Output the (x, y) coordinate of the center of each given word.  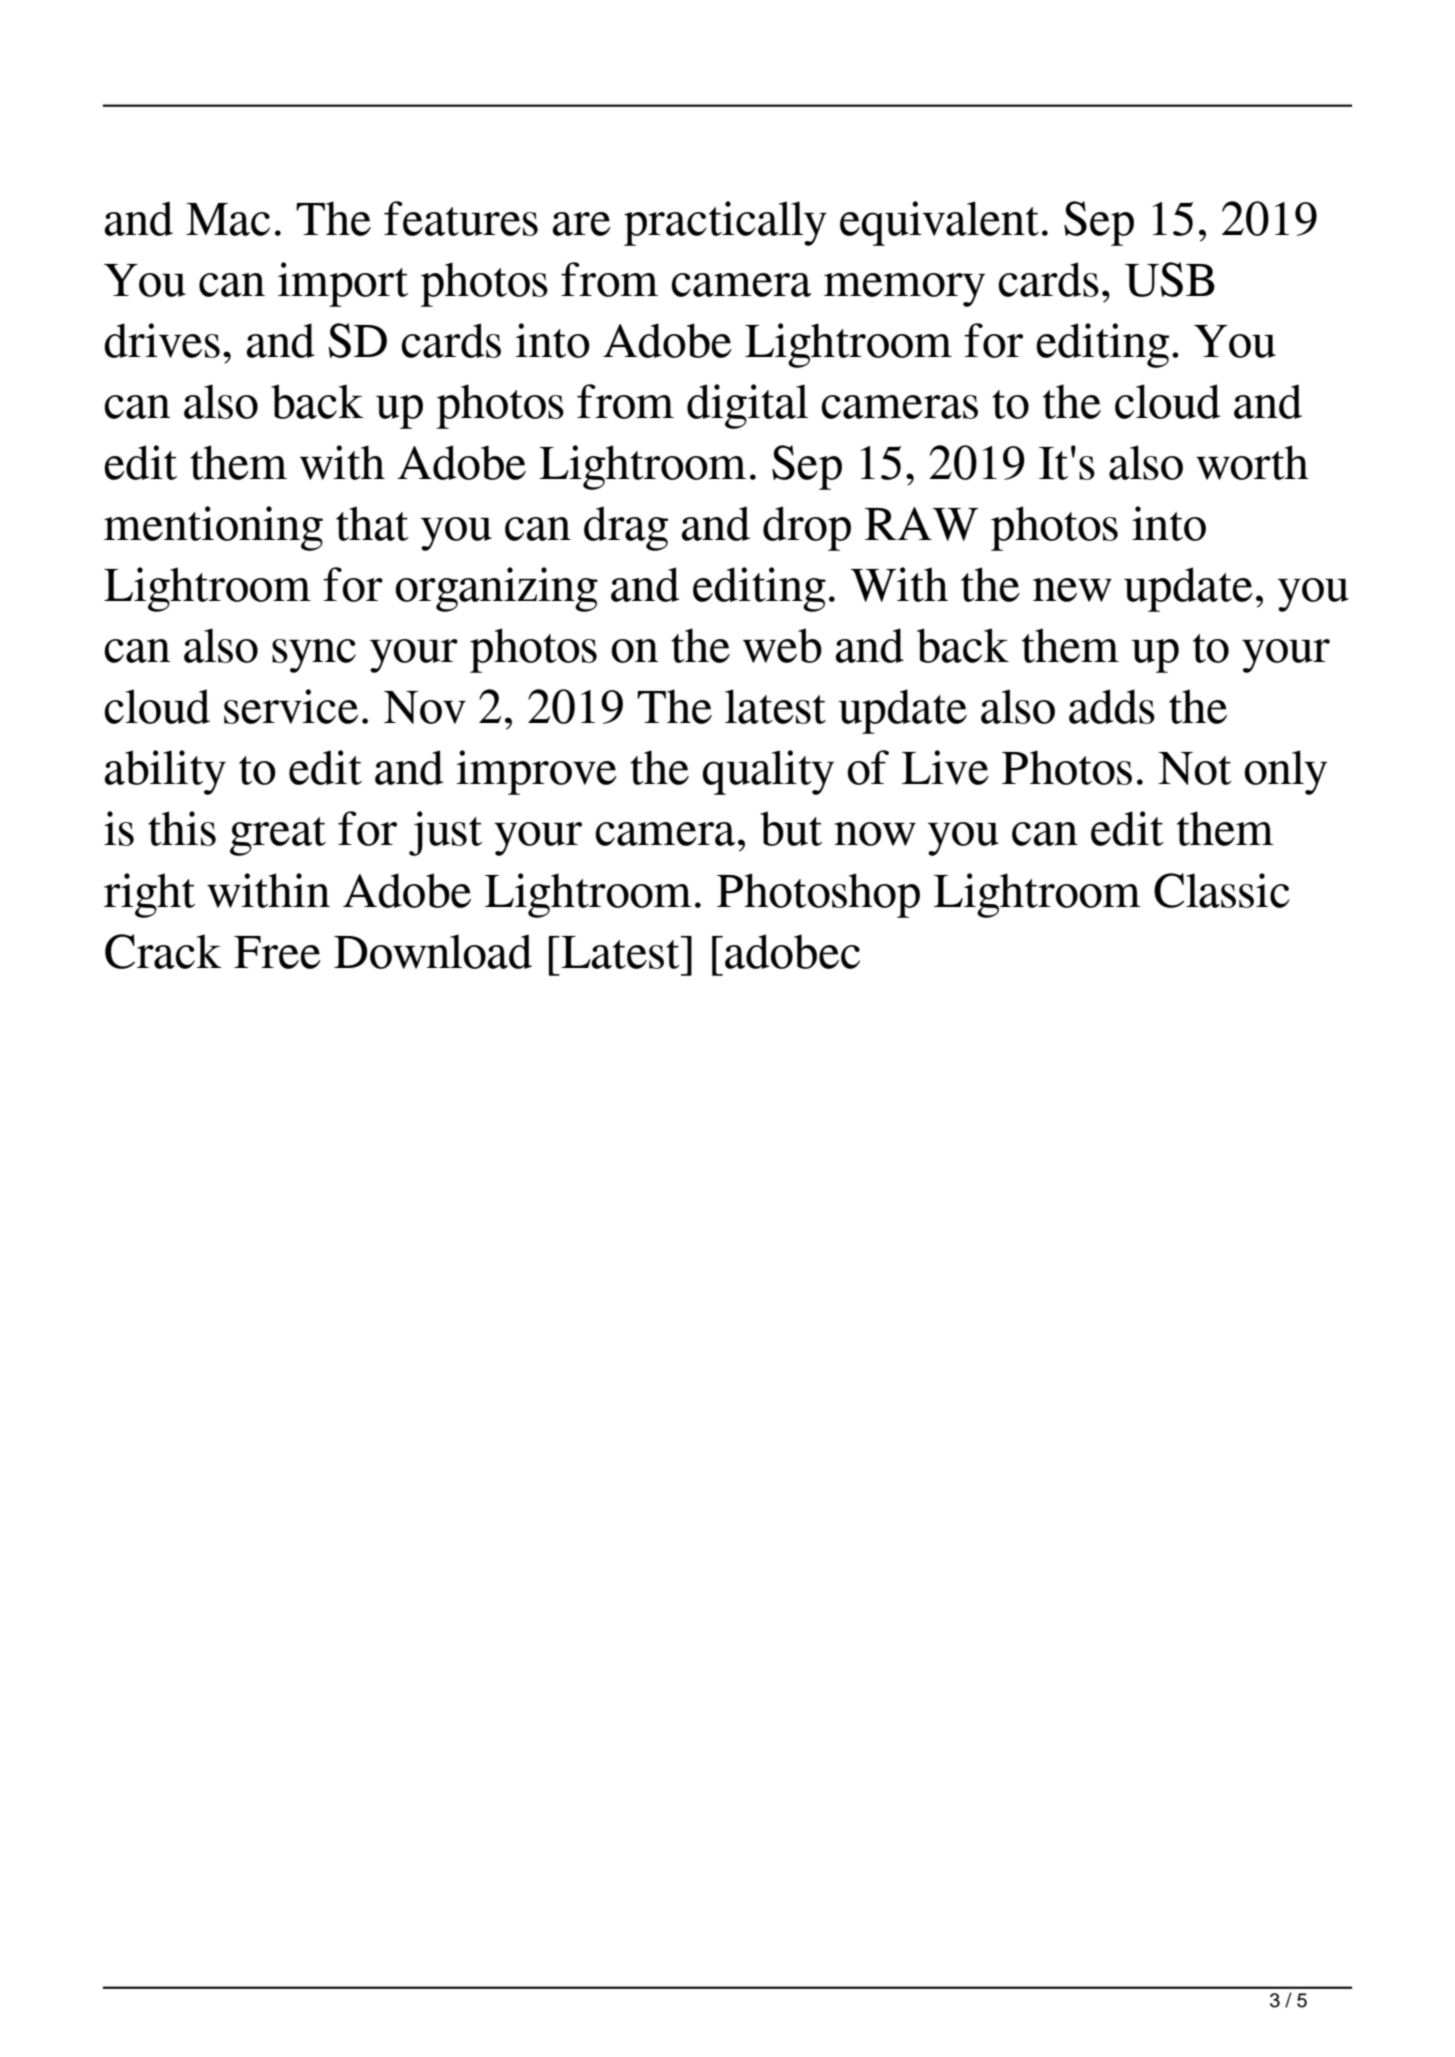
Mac (228, 219)
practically (725, 223)
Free (277, 952)
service (291, 706)
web (782, 645)
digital (747, 406)
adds (1112, 706)
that (372, 523)
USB (1170, 279)
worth (1252, 462)
